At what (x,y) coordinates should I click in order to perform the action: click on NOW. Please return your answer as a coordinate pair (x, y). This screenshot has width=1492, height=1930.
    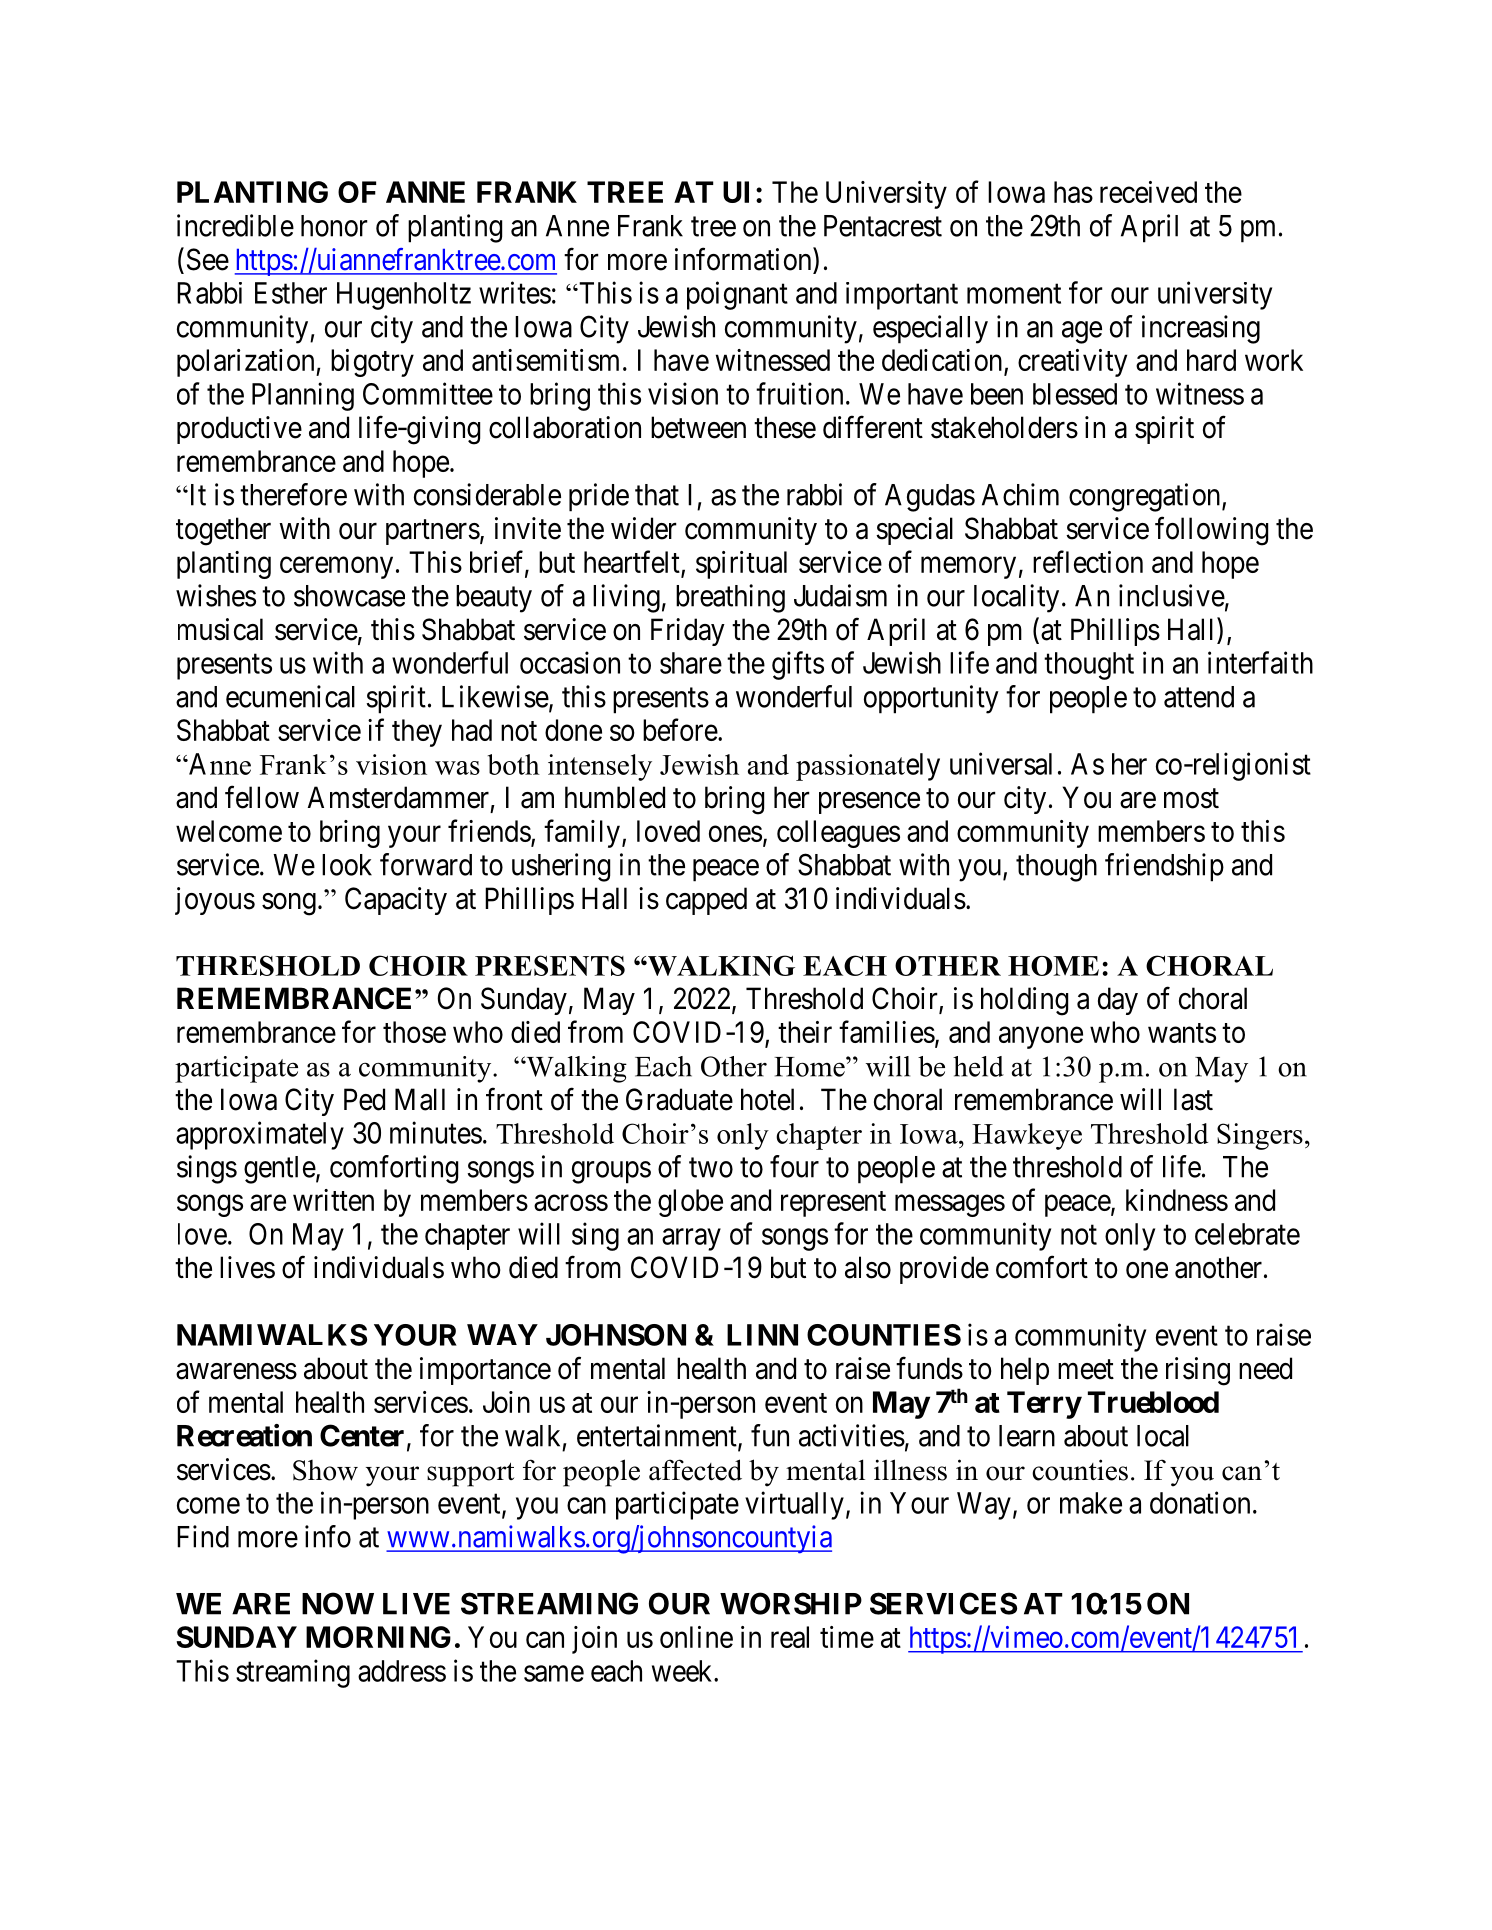
    Looking at the image, I should click on (338, 1603).
